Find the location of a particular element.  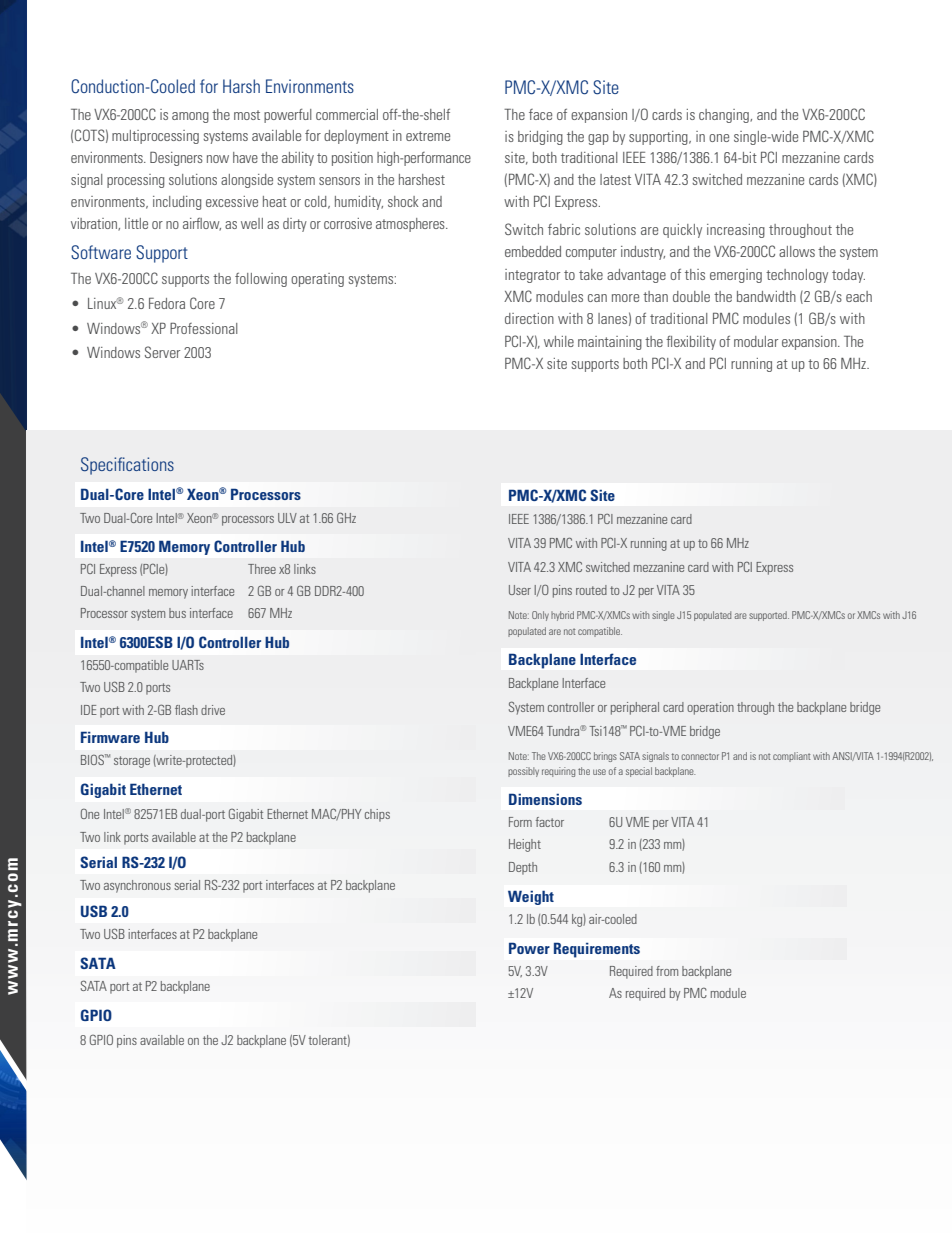

Weight is located at coordinates (531, 898).
